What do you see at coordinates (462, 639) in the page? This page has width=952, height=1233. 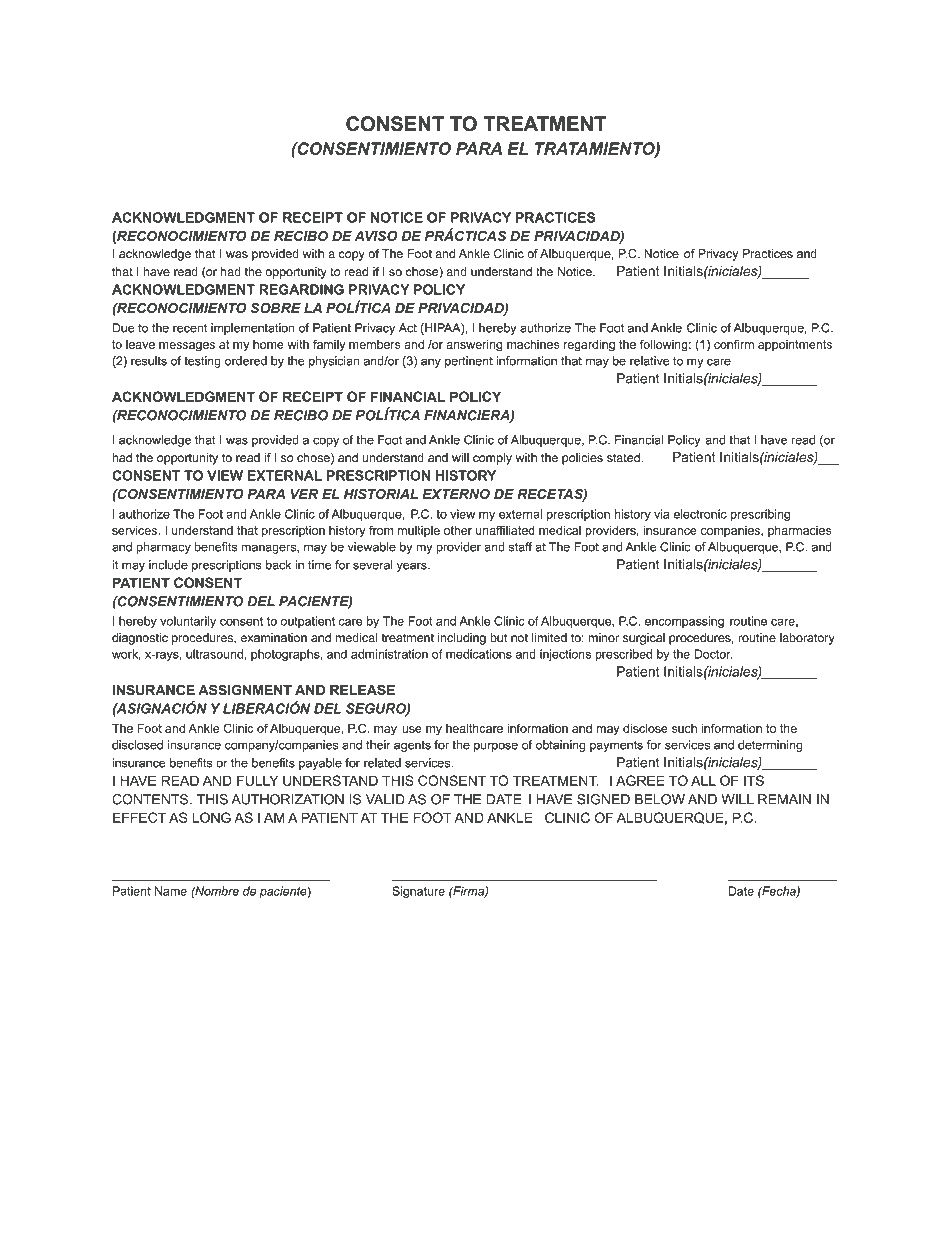 I see `including` at bounding box center [462, 639].
